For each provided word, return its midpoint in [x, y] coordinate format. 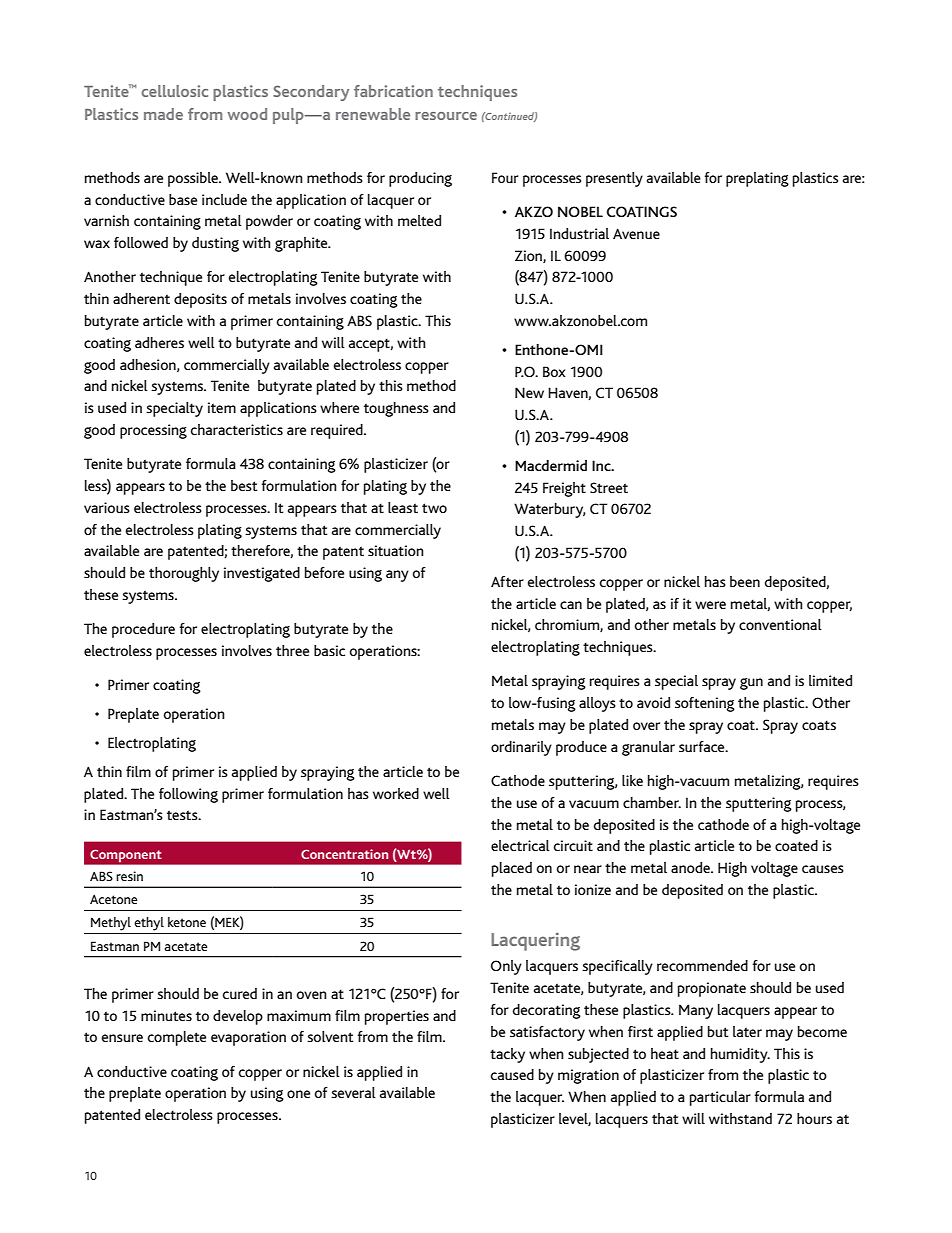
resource [446, 116]
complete [177, 1038]
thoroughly [184, 574]
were [710, 605]
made [163, 114]
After [507, 581]
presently [614, 179]
